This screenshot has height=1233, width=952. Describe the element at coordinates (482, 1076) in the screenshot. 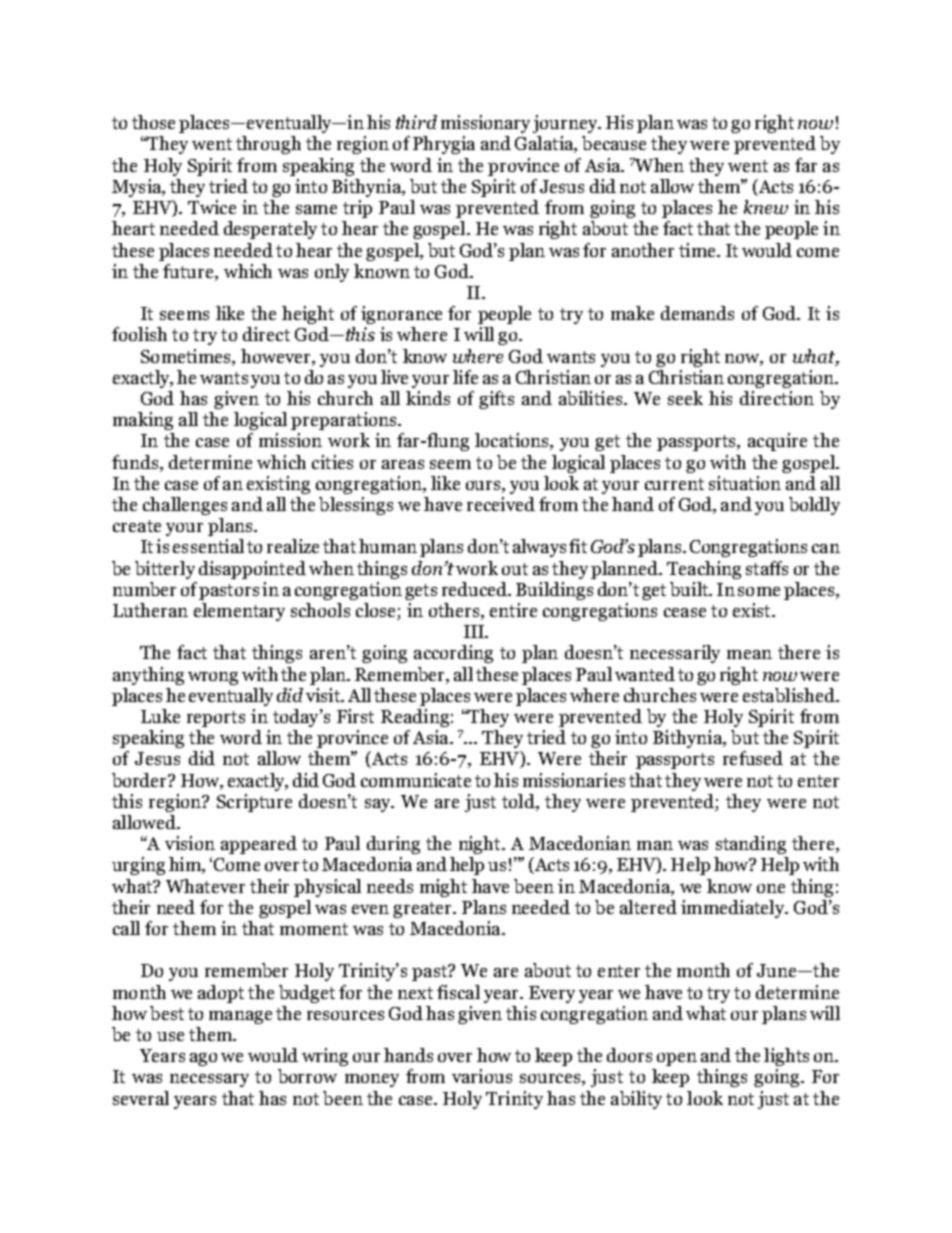

I see `various` at that location.
